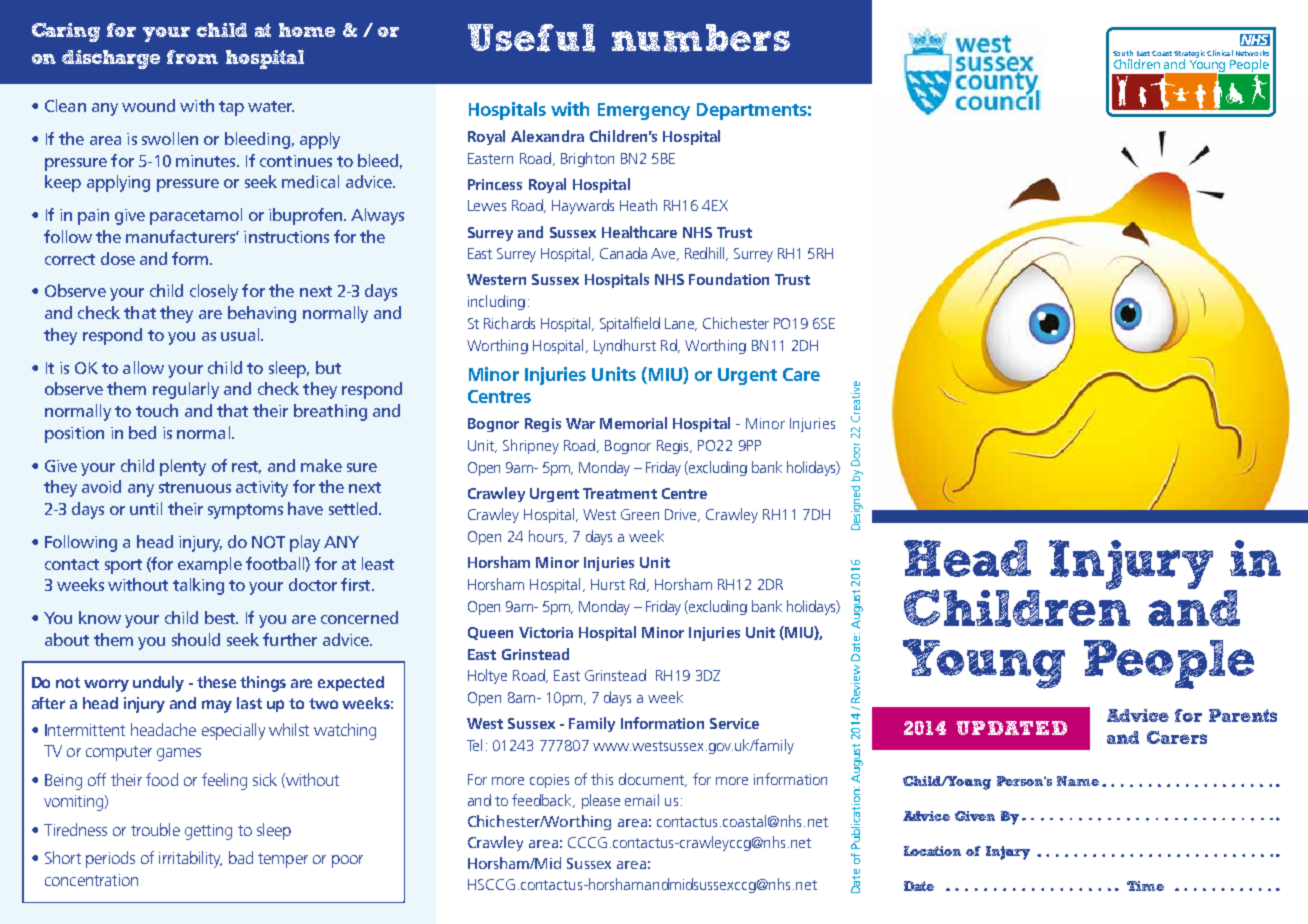 This screenshot has height=924, width=1308. I want to click on Memorial, so click(633, 423).
